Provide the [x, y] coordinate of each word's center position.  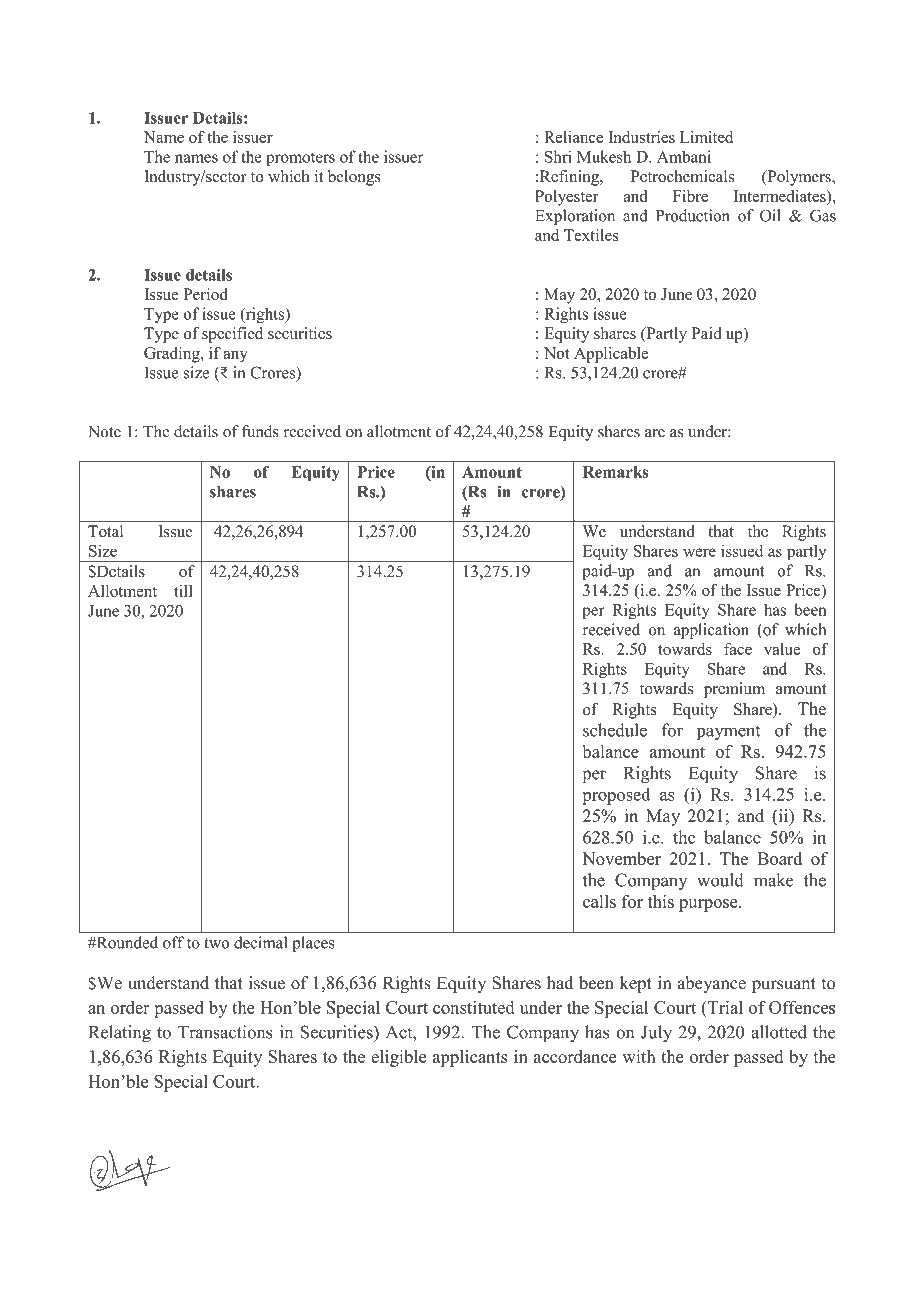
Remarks [615, 472]
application [711, 631]
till [183, 590]
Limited [706, 137]
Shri [558, 156]
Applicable [611, 355]
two [216, 943]
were [699, 552]
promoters [300, 159]
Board [779, 858]
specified [232, 335]
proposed [616, 796]
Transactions [225, 1032]
